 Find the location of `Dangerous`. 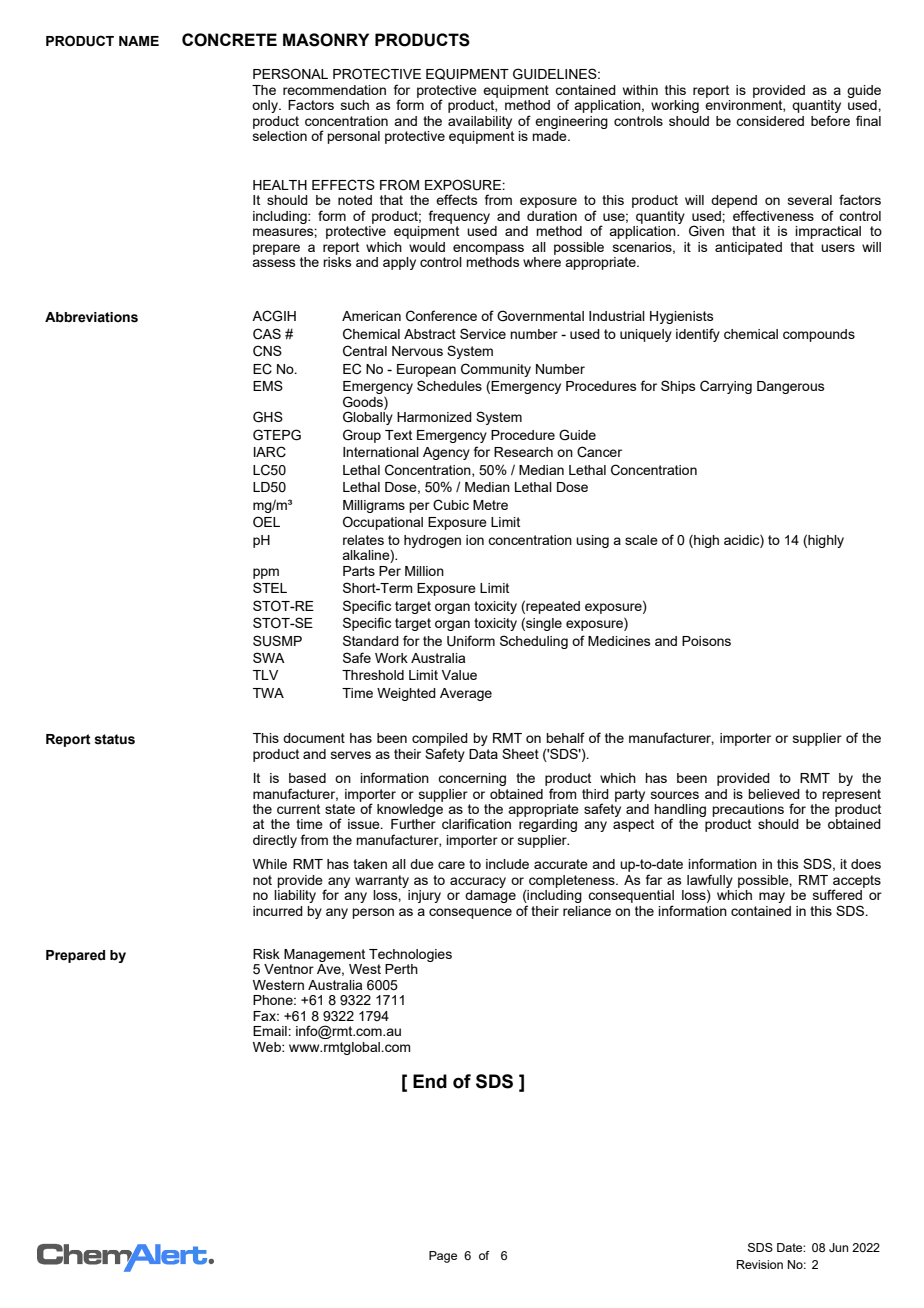

Dangerous is located at coordinates (791, 387).
